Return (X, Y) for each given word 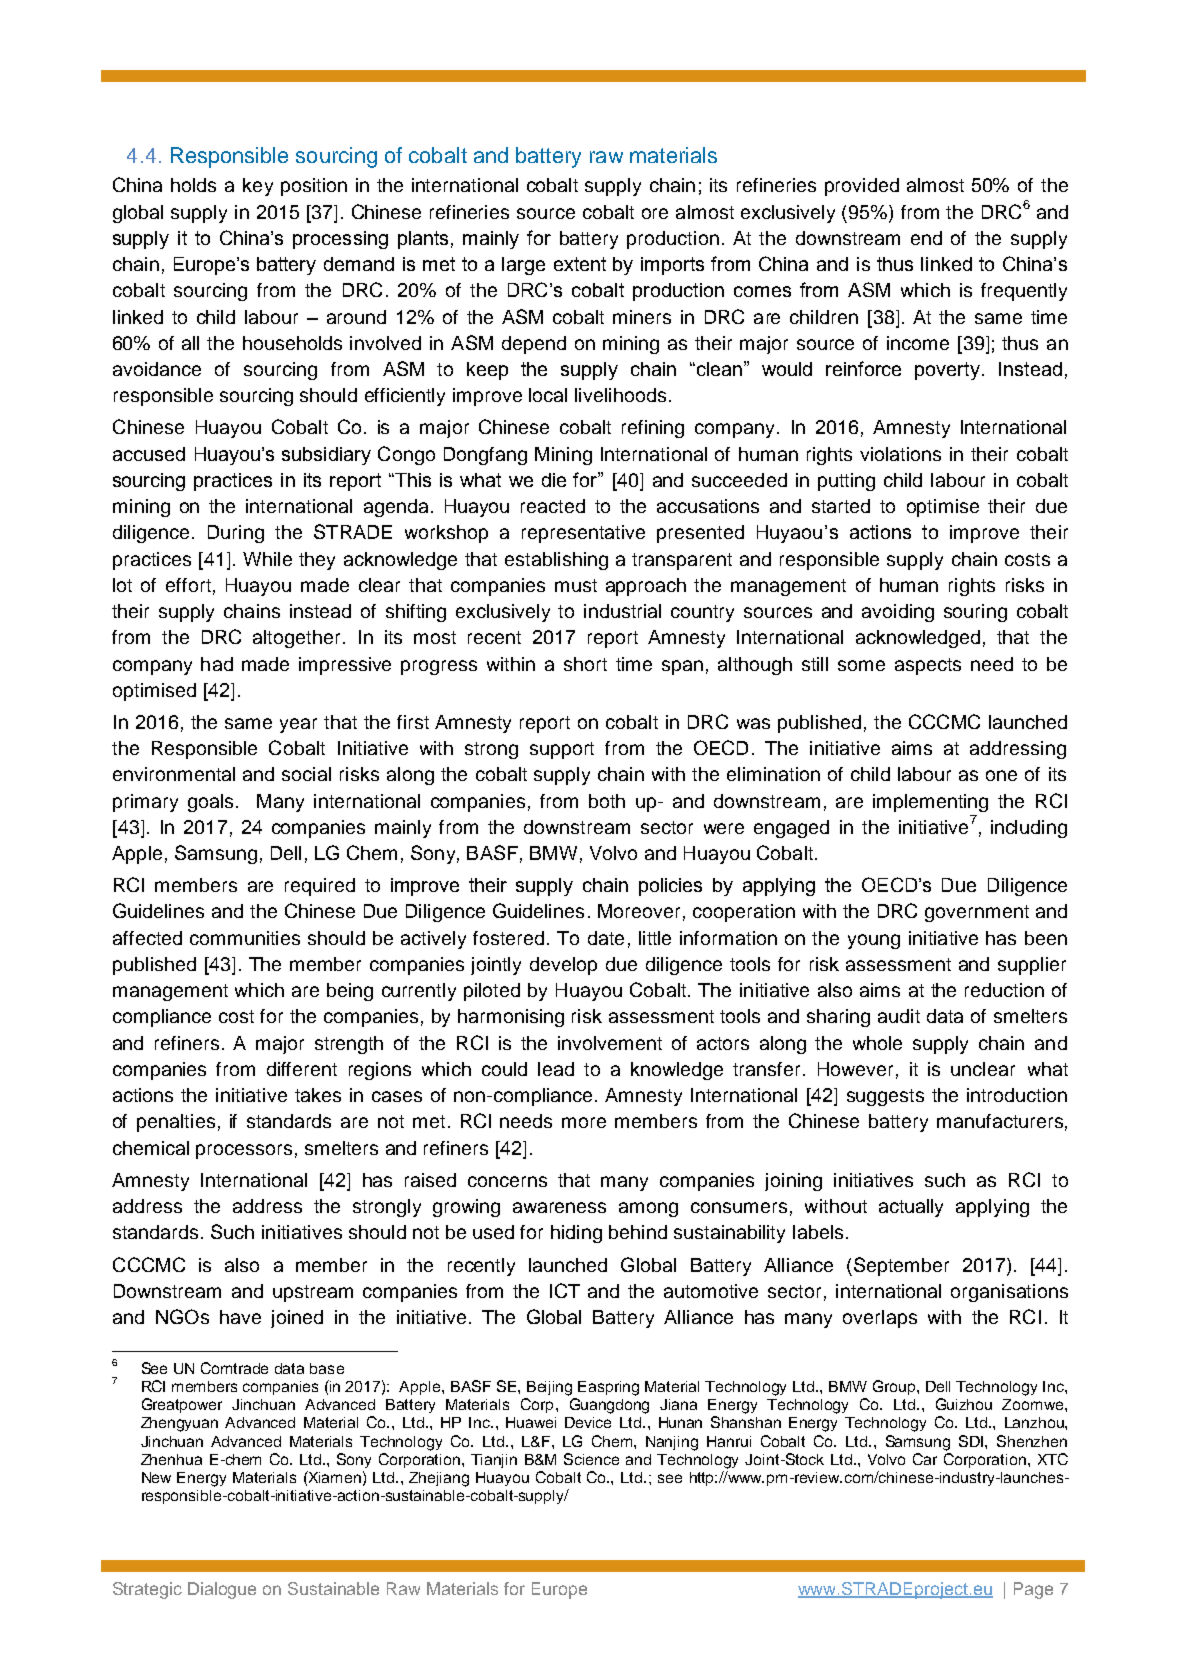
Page (1033, 1590)
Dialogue (222, 1590)
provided (862, 187)
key (258, 187)
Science (591, 1459)
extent (580, 264)
